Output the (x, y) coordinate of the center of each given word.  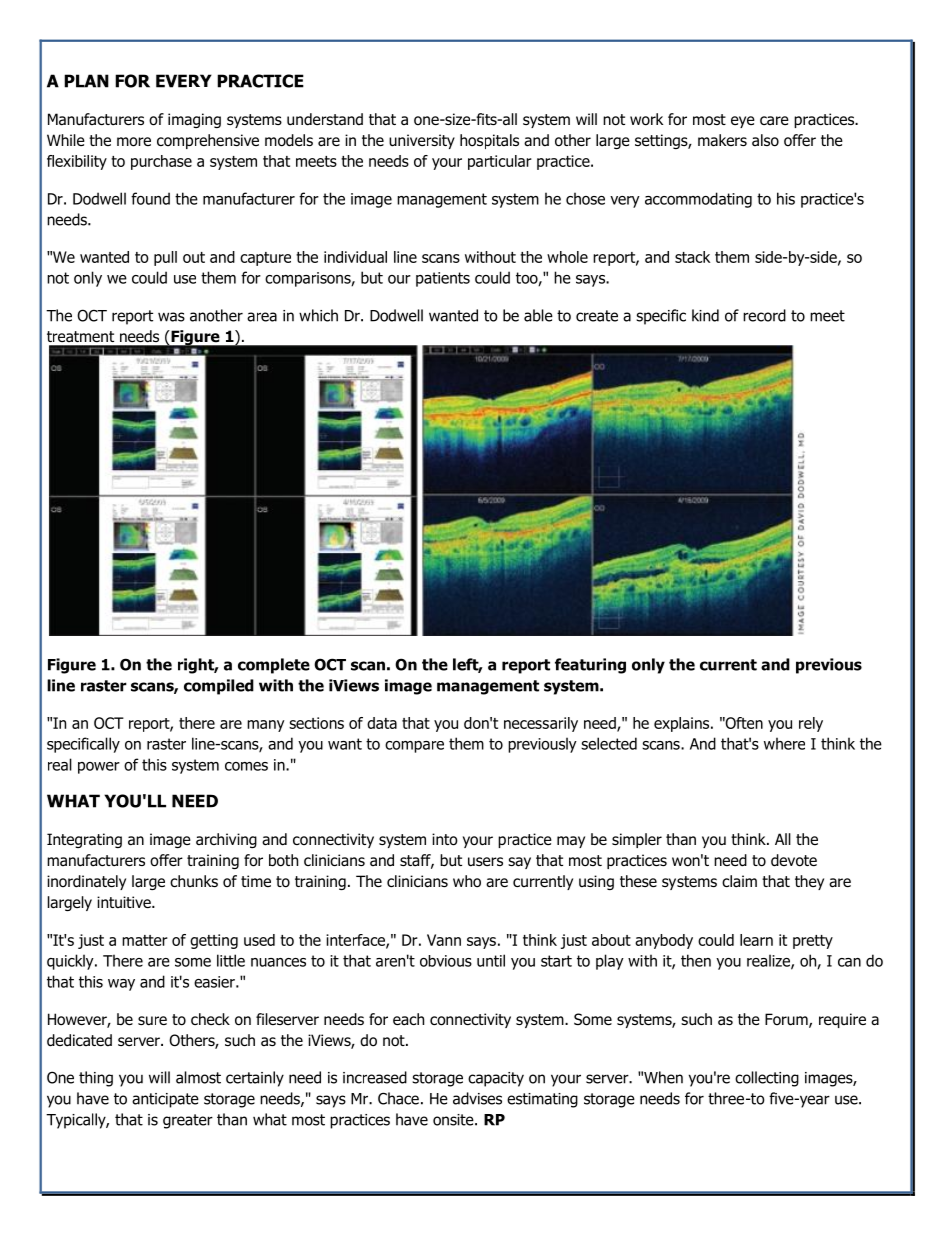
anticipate (165, 1100)
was (171, 317)
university (422, 141)
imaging (194, 120)
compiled (219, 687)
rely (811, 724)
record (764, 315)
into (445, 839)
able (538, 315)
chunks (194, 881)
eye (743, 122)
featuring (590, 666)
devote (794, 860)
